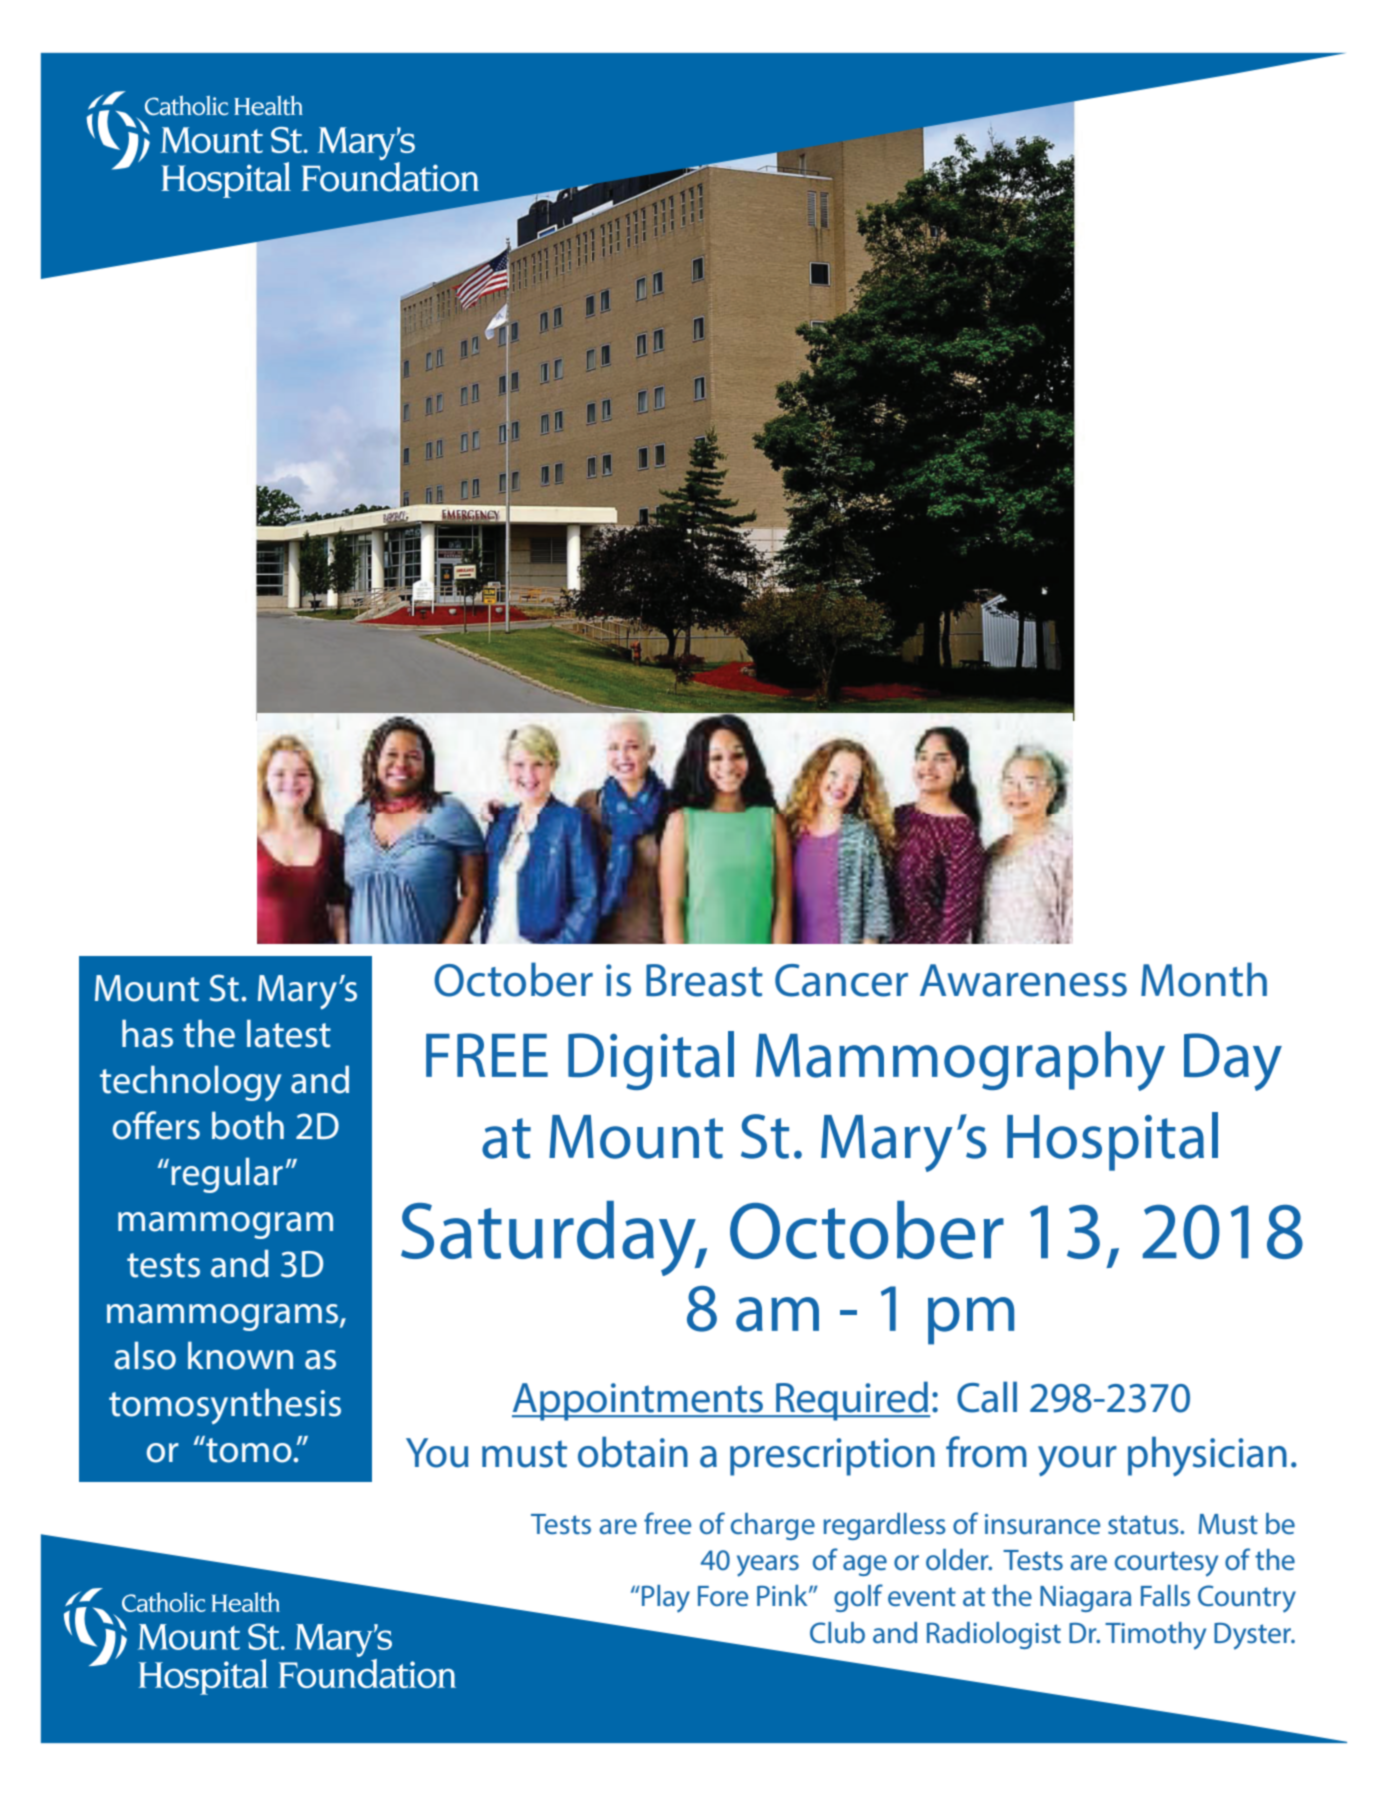 This screenshot has width=1388, height=1796. I want to click on Breast, so click(704, 980).
